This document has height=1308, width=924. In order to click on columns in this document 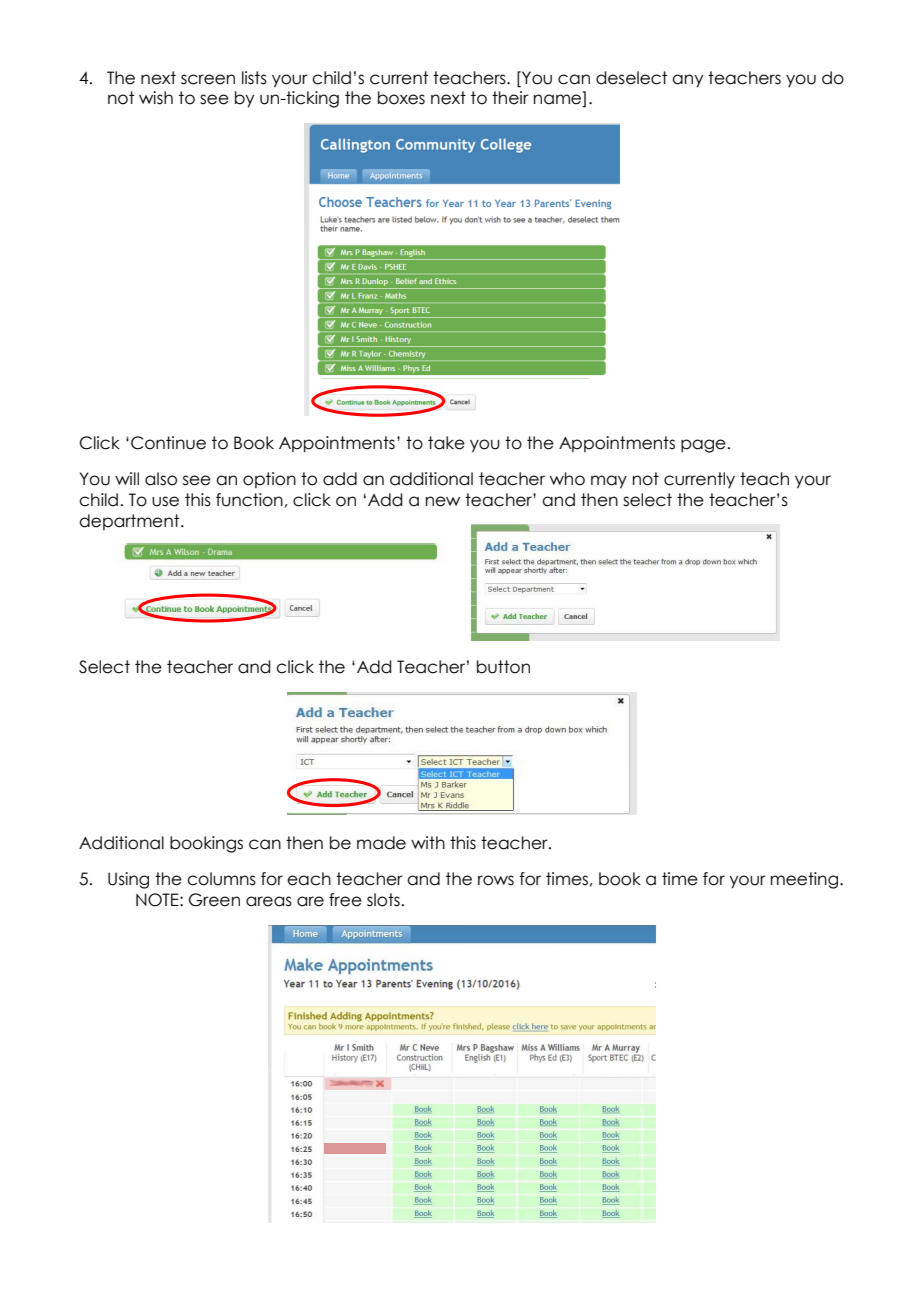, I will do `click(221, 879)`.
